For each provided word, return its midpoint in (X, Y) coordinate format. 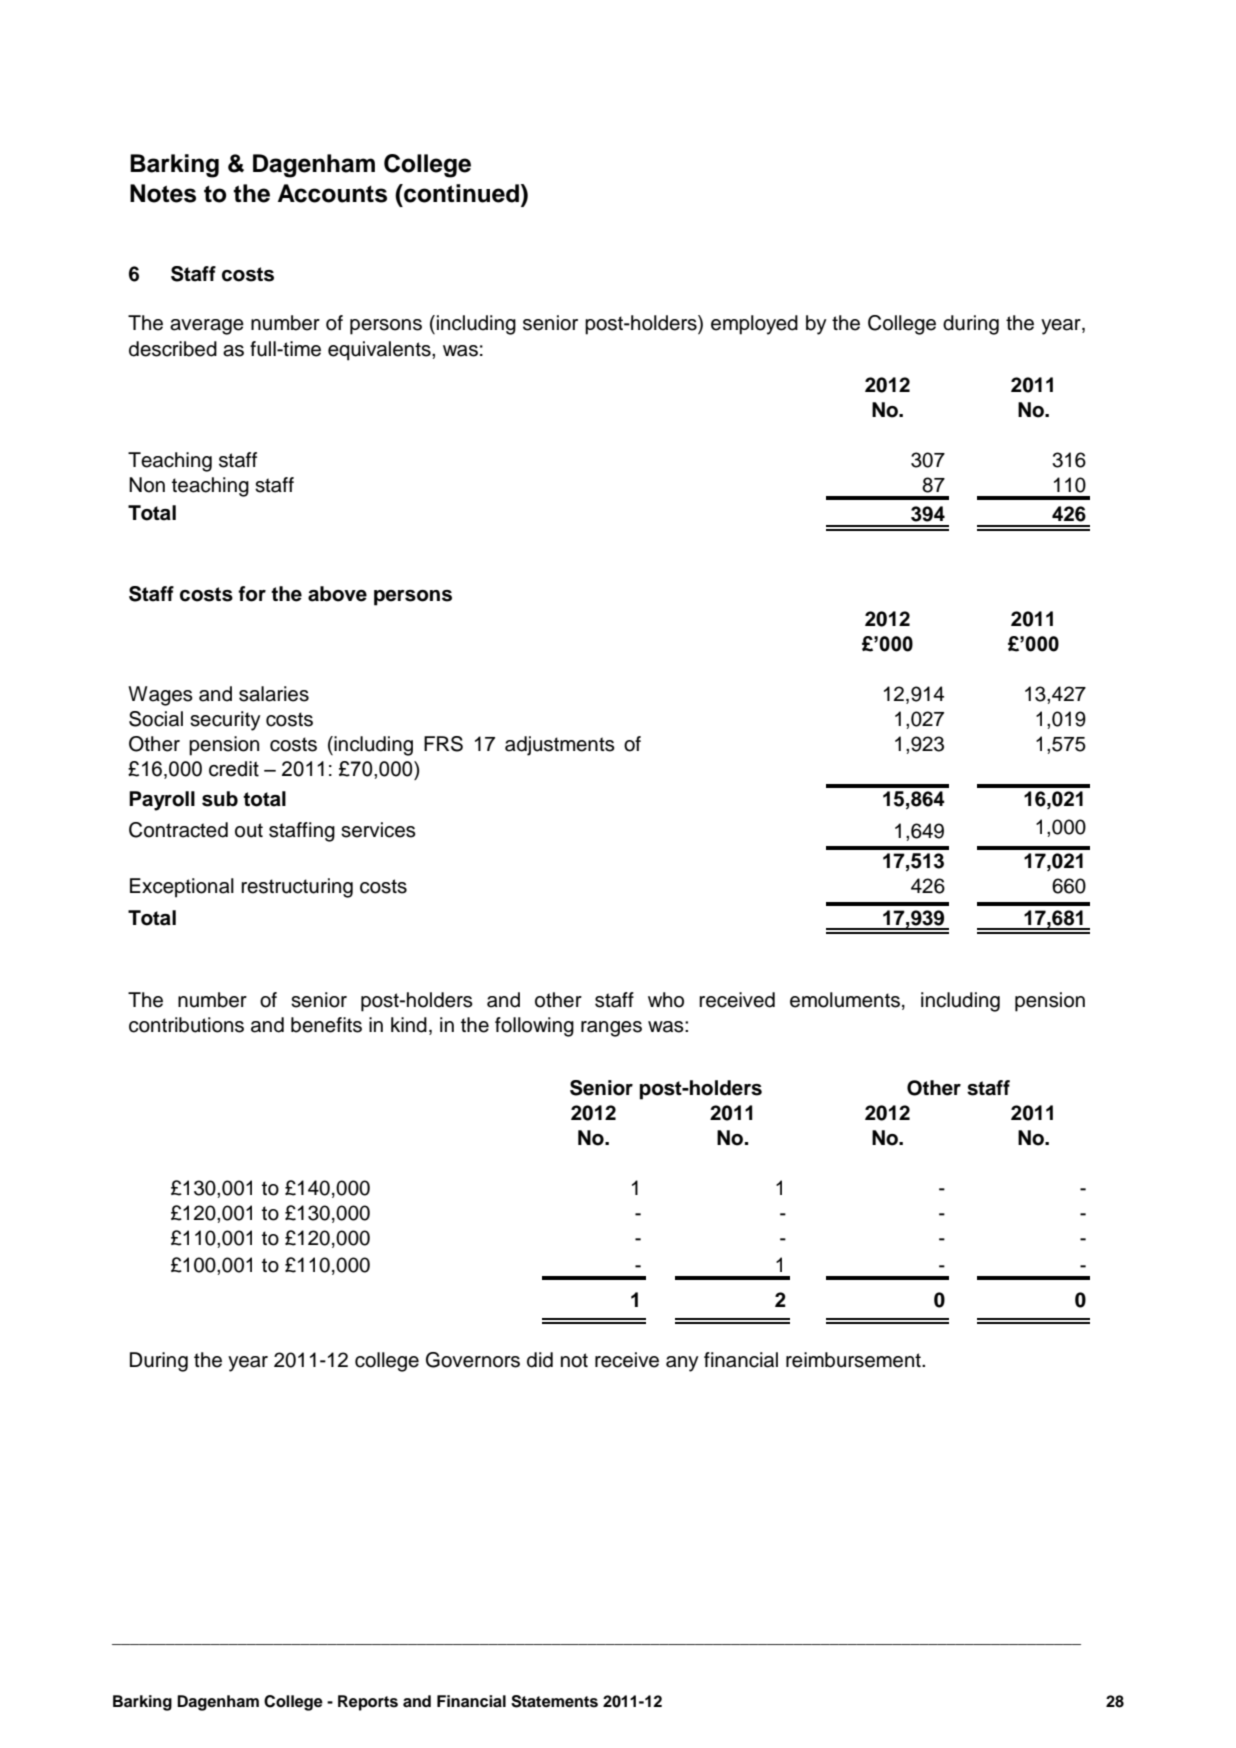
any (682, 1364)
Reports (368, 1703)
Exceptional (182, 888)
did (540, 1360)
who (666, 1000)
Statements (554, 1701)
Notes (163, 193)
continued (460, 193)
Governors (473, 1360)
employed (754, 325)
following (534, 1027)
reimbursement (854, 1360)
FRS (443, 744)
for (252, 594)
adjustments (560, 746)
